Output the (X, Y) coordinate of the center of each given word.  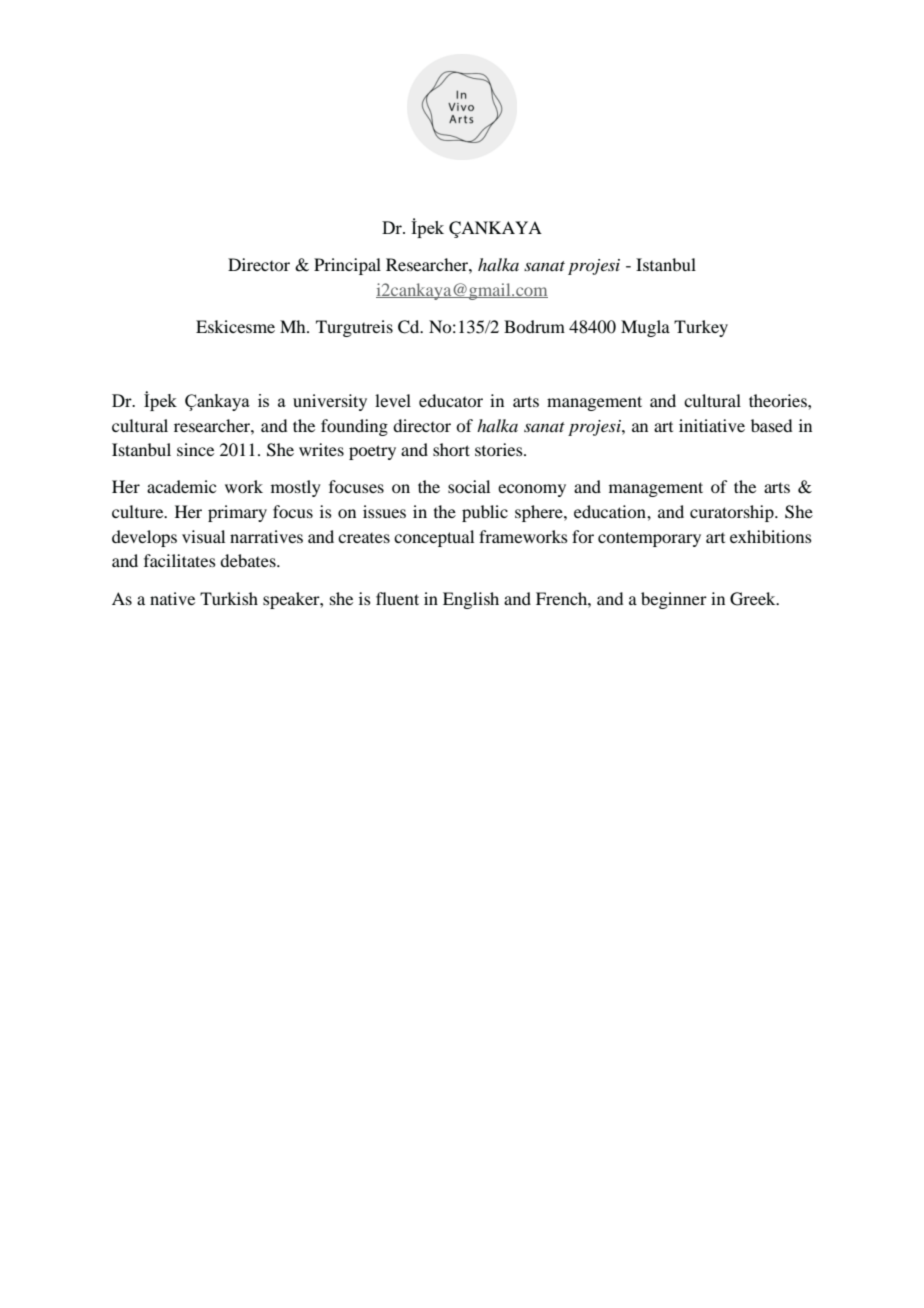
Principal (347, 266)
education (611, 511)
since (195, 449)
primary (237, 513)
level (393, 400)
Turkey (701, 328)
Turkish (229, 598)
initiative (712, 425)
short (451, 449)
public (485, 513)
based (771, 425)
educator (451, 400)
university (330, 402)
